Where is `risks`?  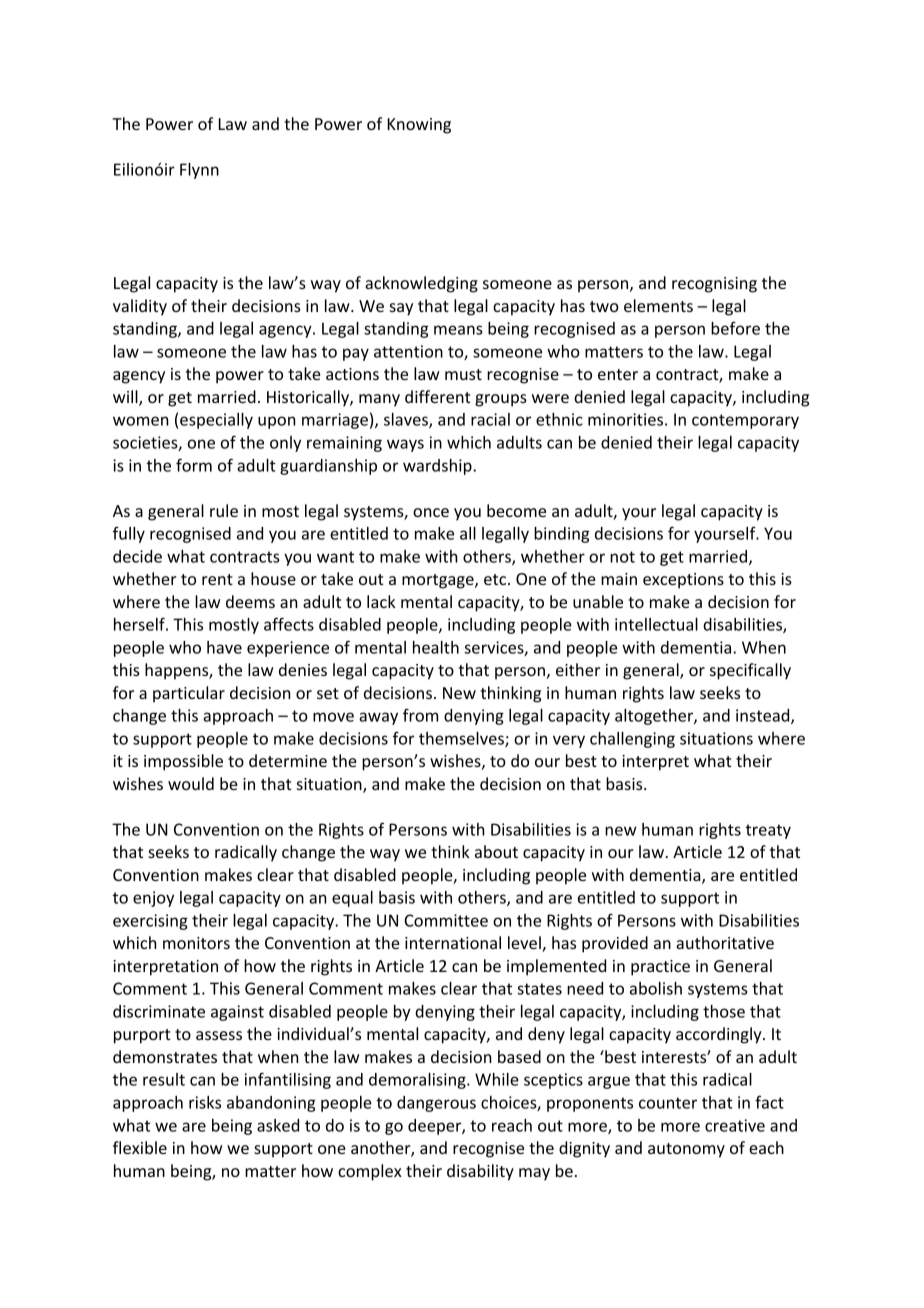 risks is located at coordinates (205, 1102).
